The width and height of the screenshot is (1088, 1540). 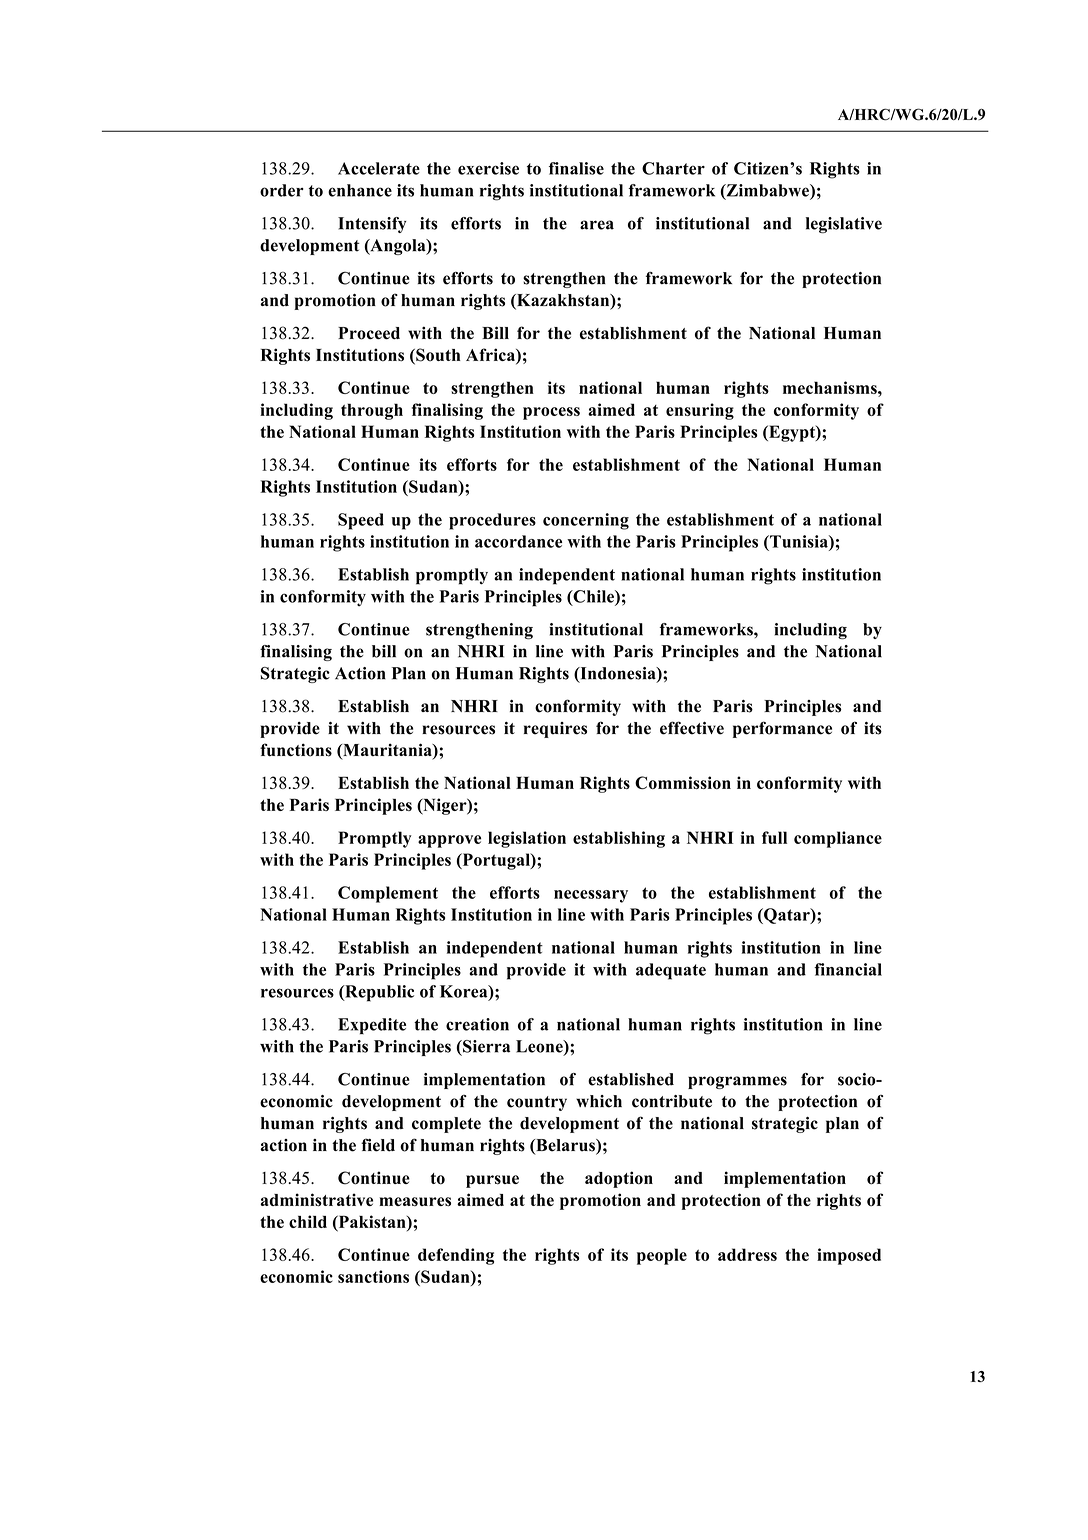 I want to click on ensuring, so click(x=700, y=411).
